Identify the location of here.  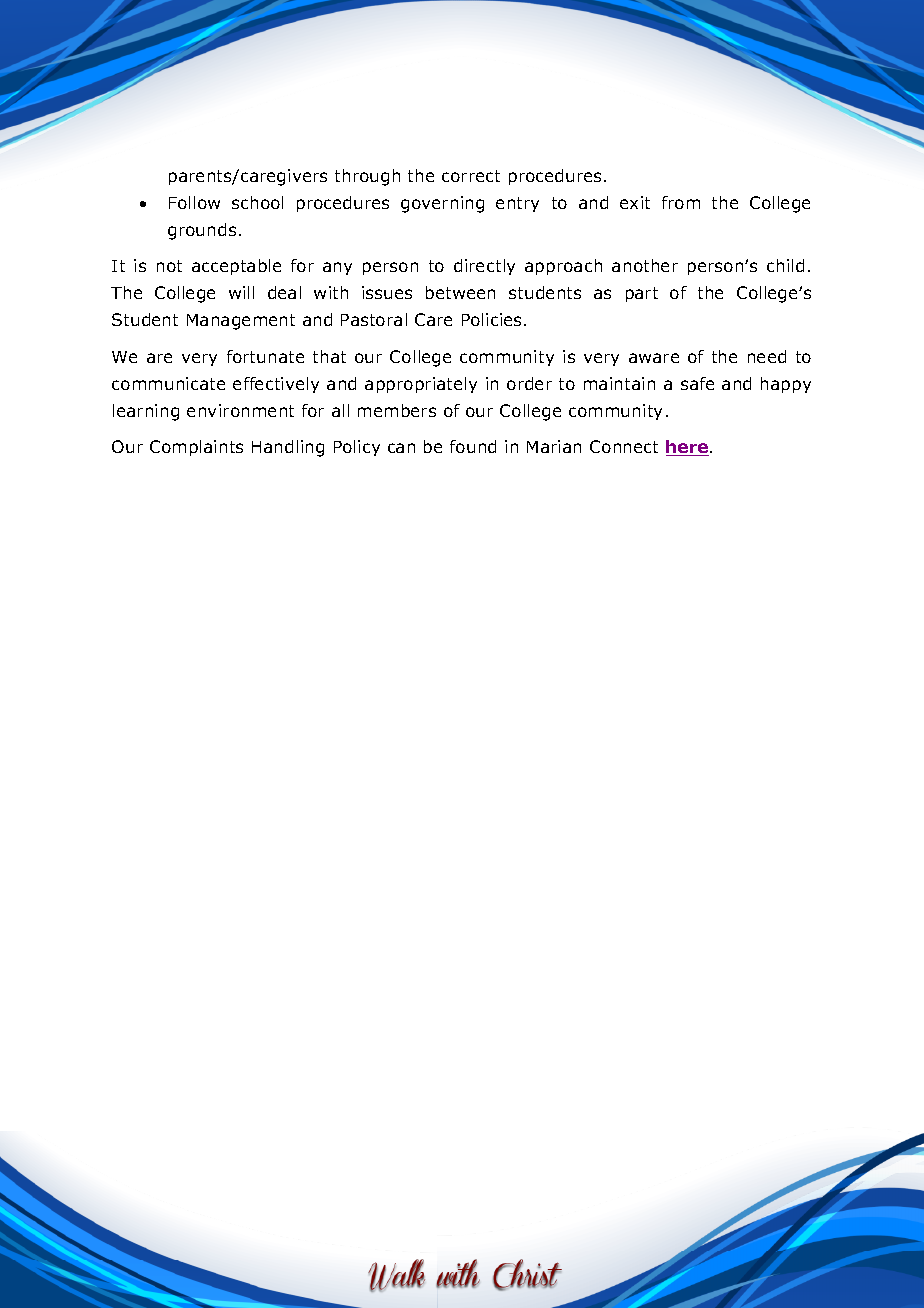
(688, 448).
